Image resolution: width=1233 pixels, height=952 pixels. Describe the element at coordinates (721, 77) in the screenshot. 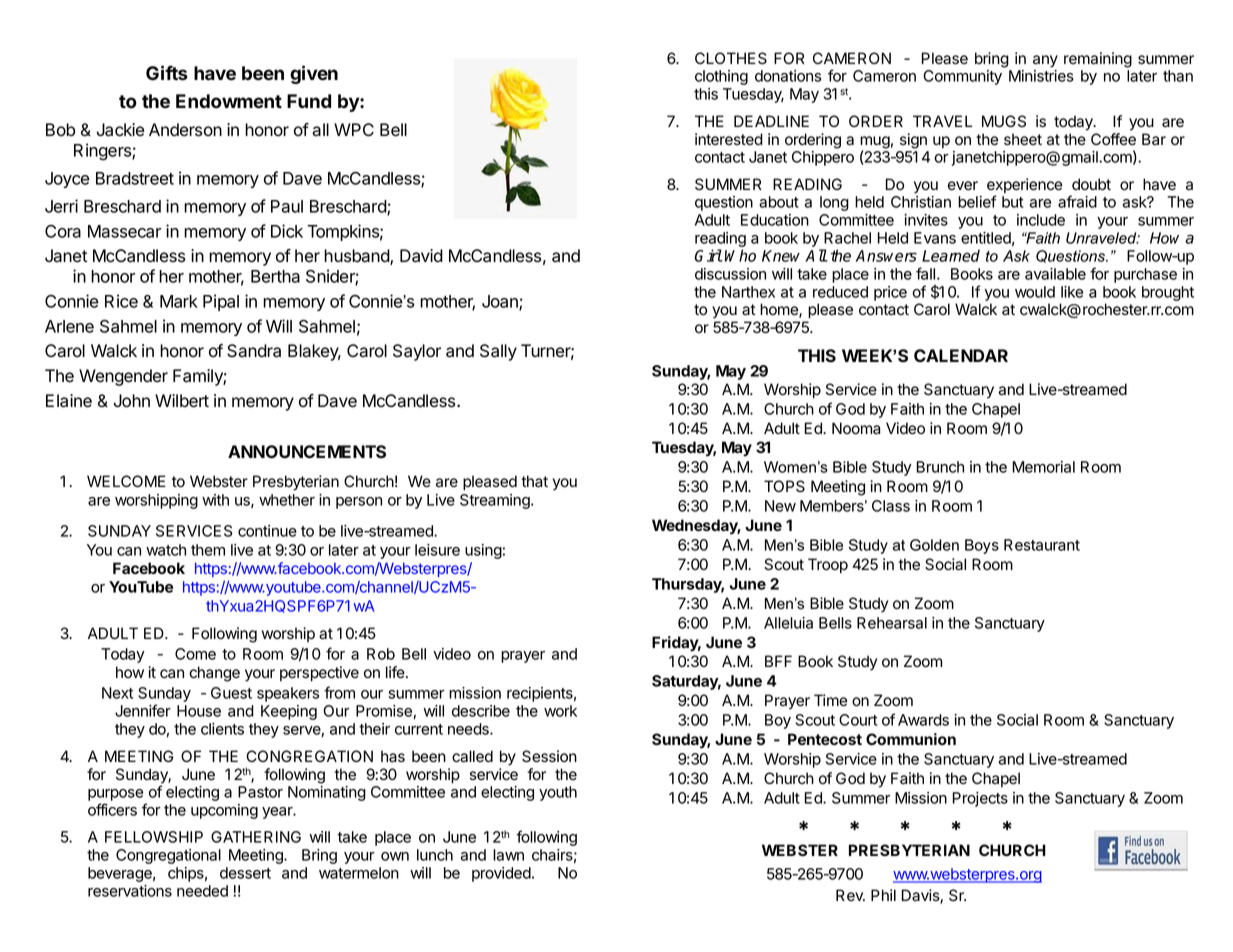

I see `clothing` at that location.
